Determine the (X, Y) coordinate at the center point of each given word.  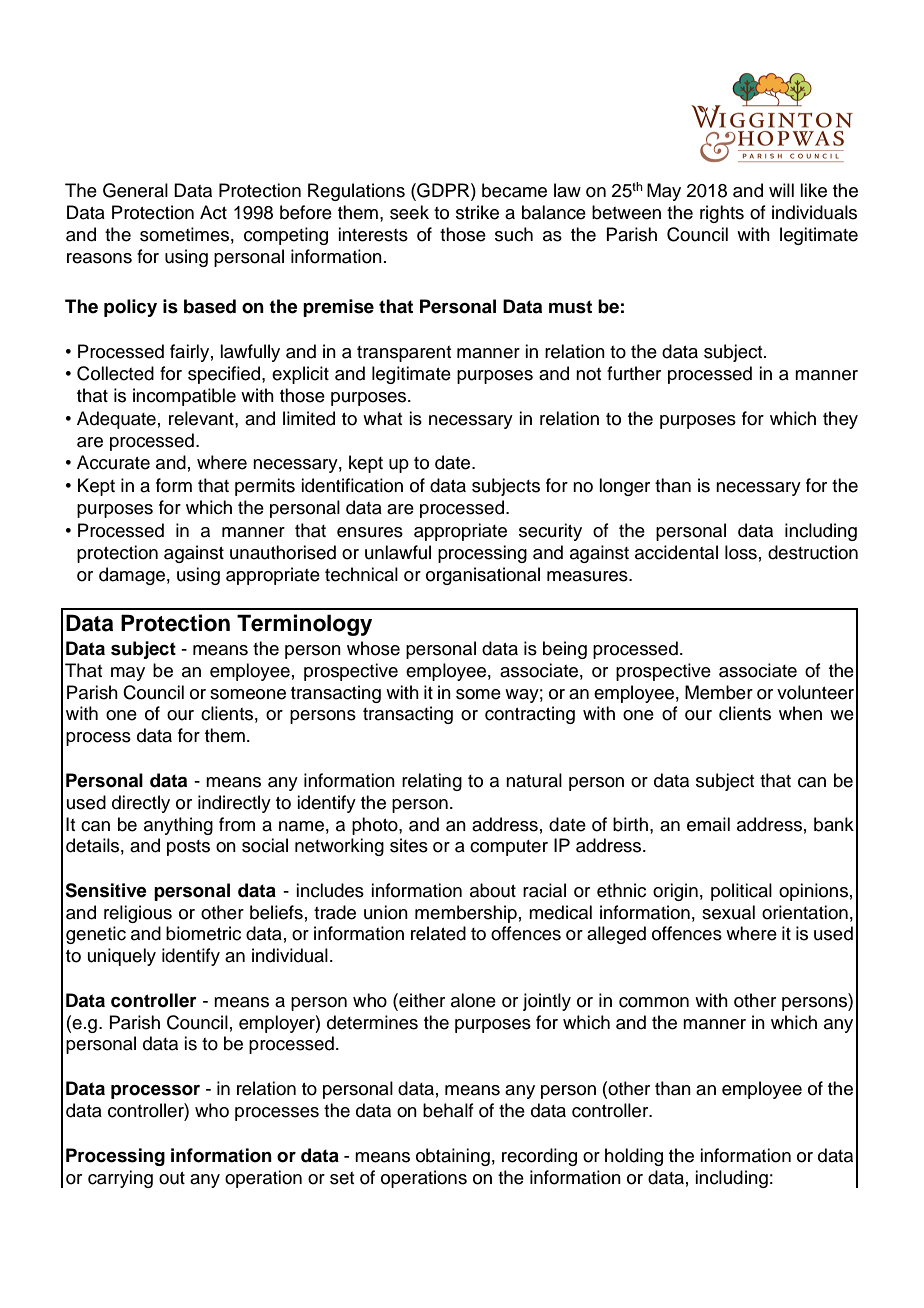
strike (477, 212)
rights (722, 214)
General (135, 190)
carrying (120, 1179)
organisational (483, 576)
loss (741, 552)
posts (188, 848)
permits (265, 487)
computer (509, 848)
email (708, 824)
